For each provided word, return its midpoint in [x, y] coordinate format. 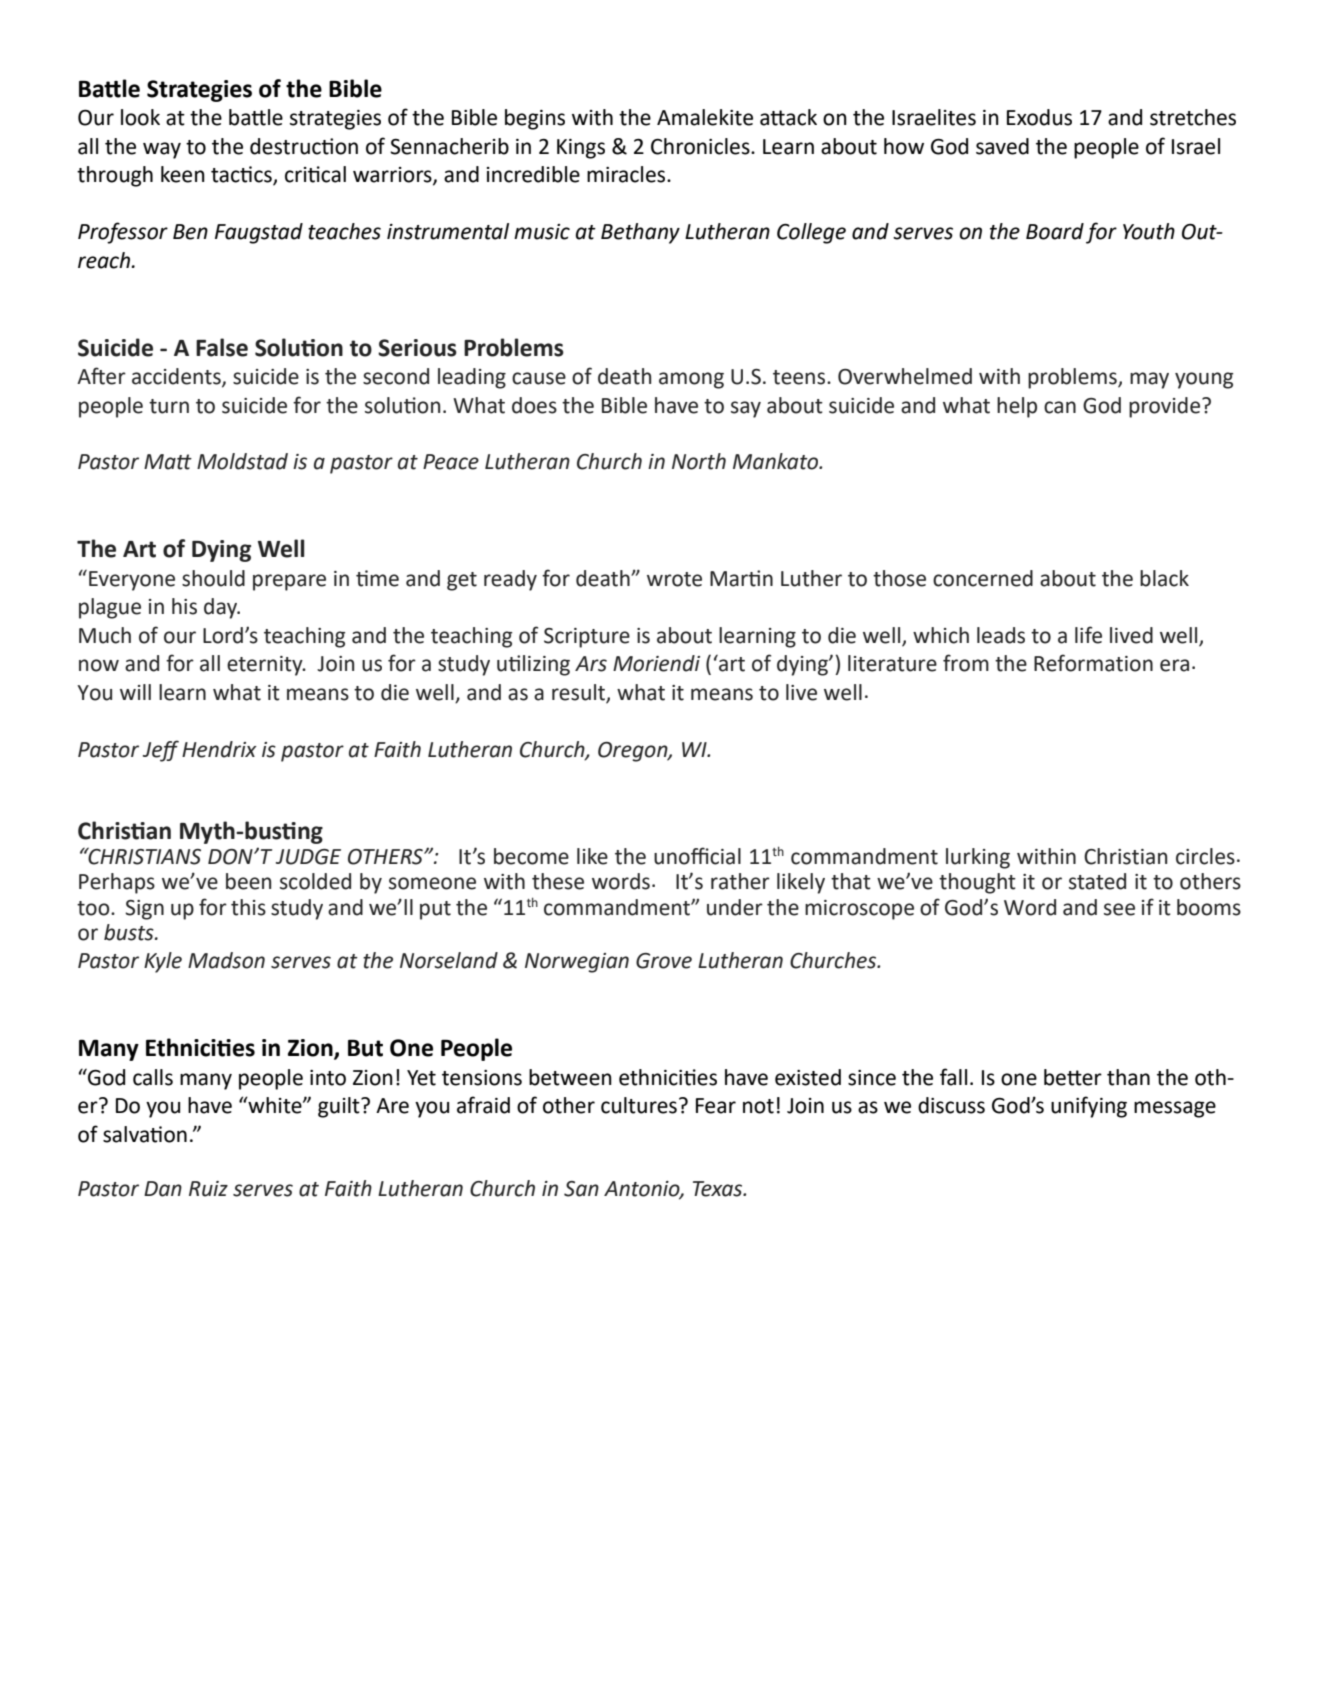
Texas [719, 1189]
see [1119, 909]
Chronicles [701, 146]
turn [169, 406]
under [735, 907]
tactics [242, 175]
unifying [1089, 1107]
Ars [591, 664]
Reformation [1093, 663]
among [691, 380]
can [1060, 407]
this [248, 907]
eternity [266, 666]
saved [1002, 146]
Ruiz [208, 1189]
